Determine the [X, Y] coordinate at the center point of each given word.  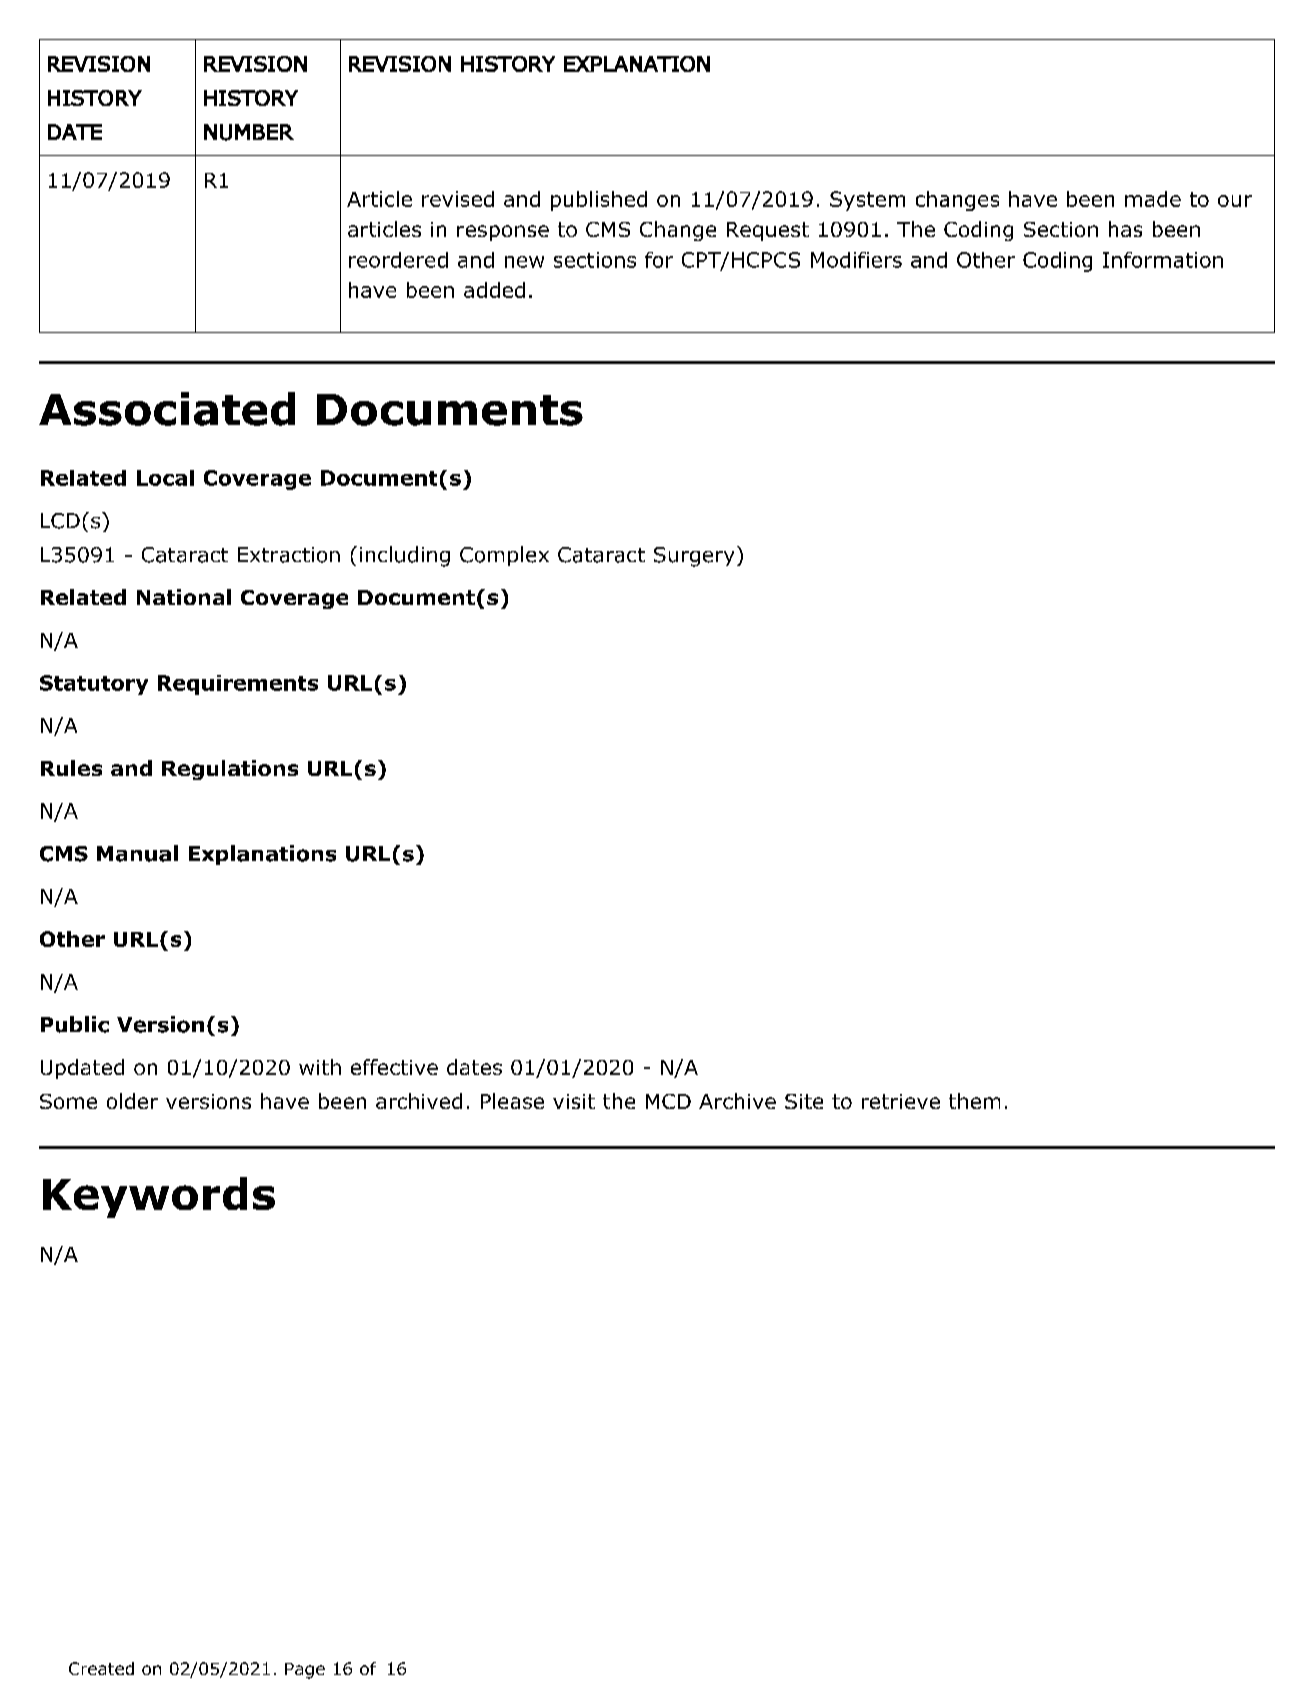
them [974, 1101]
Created [101, 1668]
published [599, 201]
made [1153, 199]
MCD [668, 1101]
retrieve [901, 1101]
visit [574, 1101]
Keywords [159, 1197]
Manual [137, 853]
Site [804, 1101]
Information [1163, 260]
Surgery [694, 557]
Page [305, 1671]
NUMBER [249, 132]
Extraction [289, 555]
